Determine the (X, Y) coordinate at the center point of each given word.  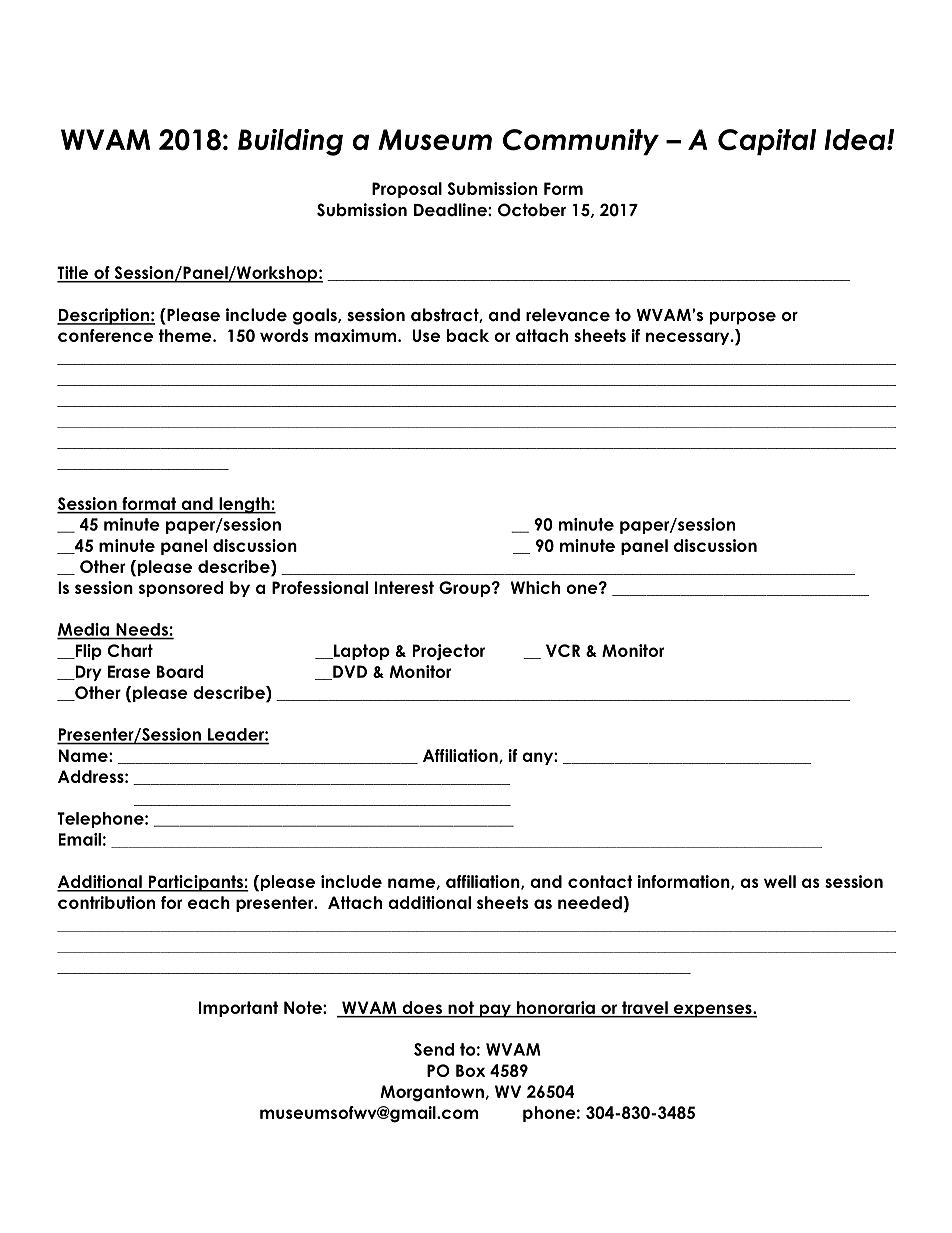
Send (434, 1049)
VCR (563, 650)
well (780, 881)
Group (466, 589)
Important (238, 1009)
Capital (767, 142)
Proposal (407, 190)
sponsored (181, 589)
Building (290, 142)
